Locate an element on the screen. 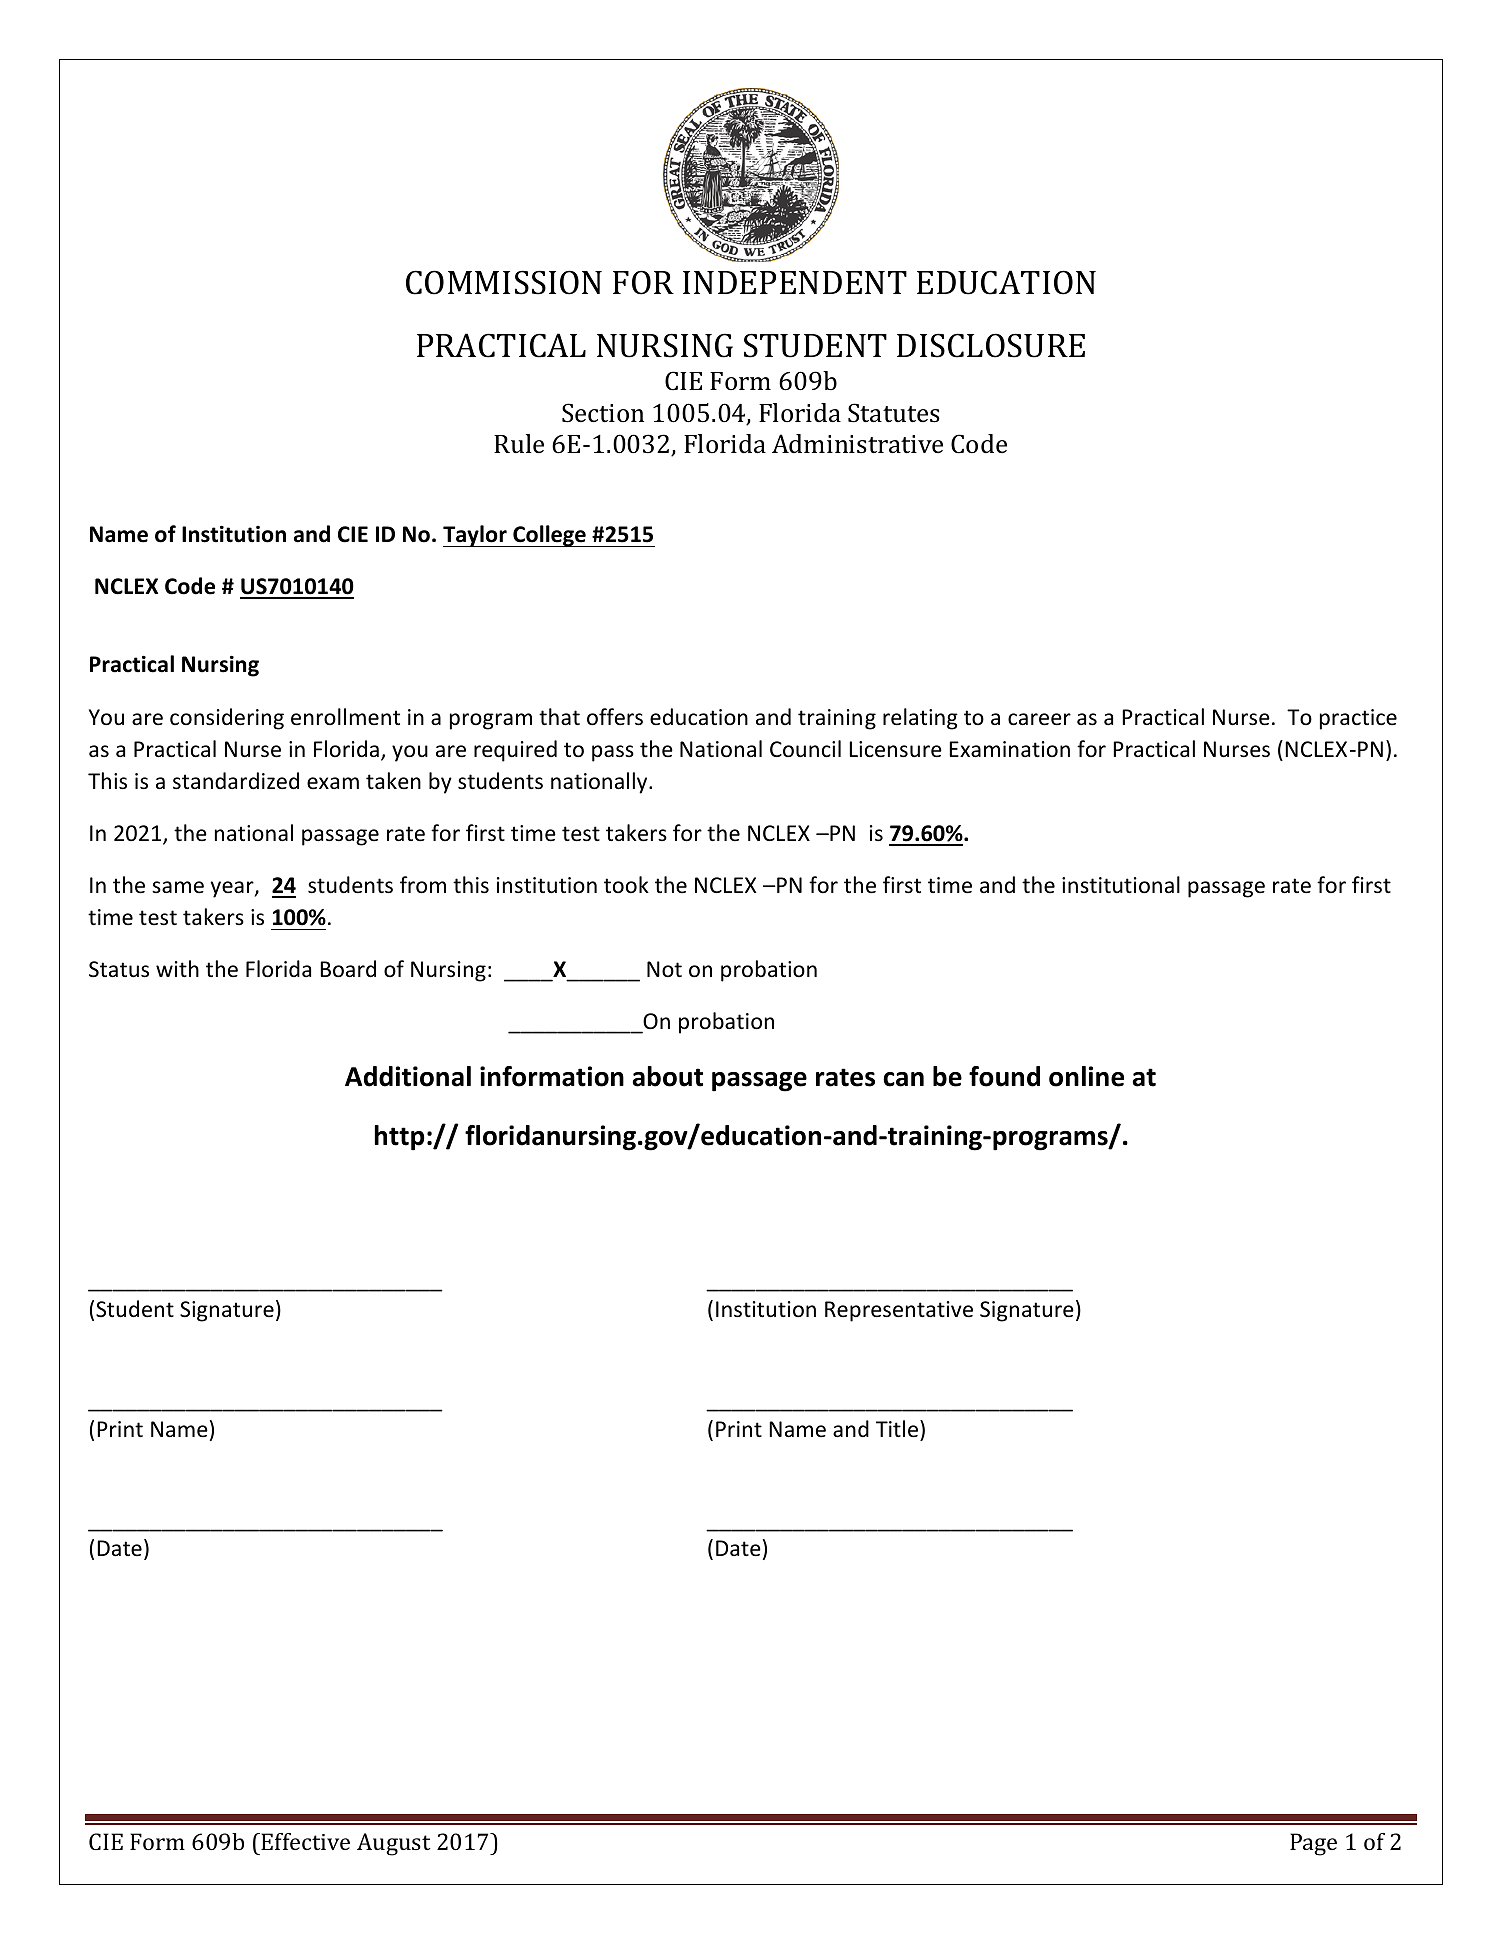 The height and width of the screenshot is (1944, 1502). Effective is located at coordinates (305, 1841).
